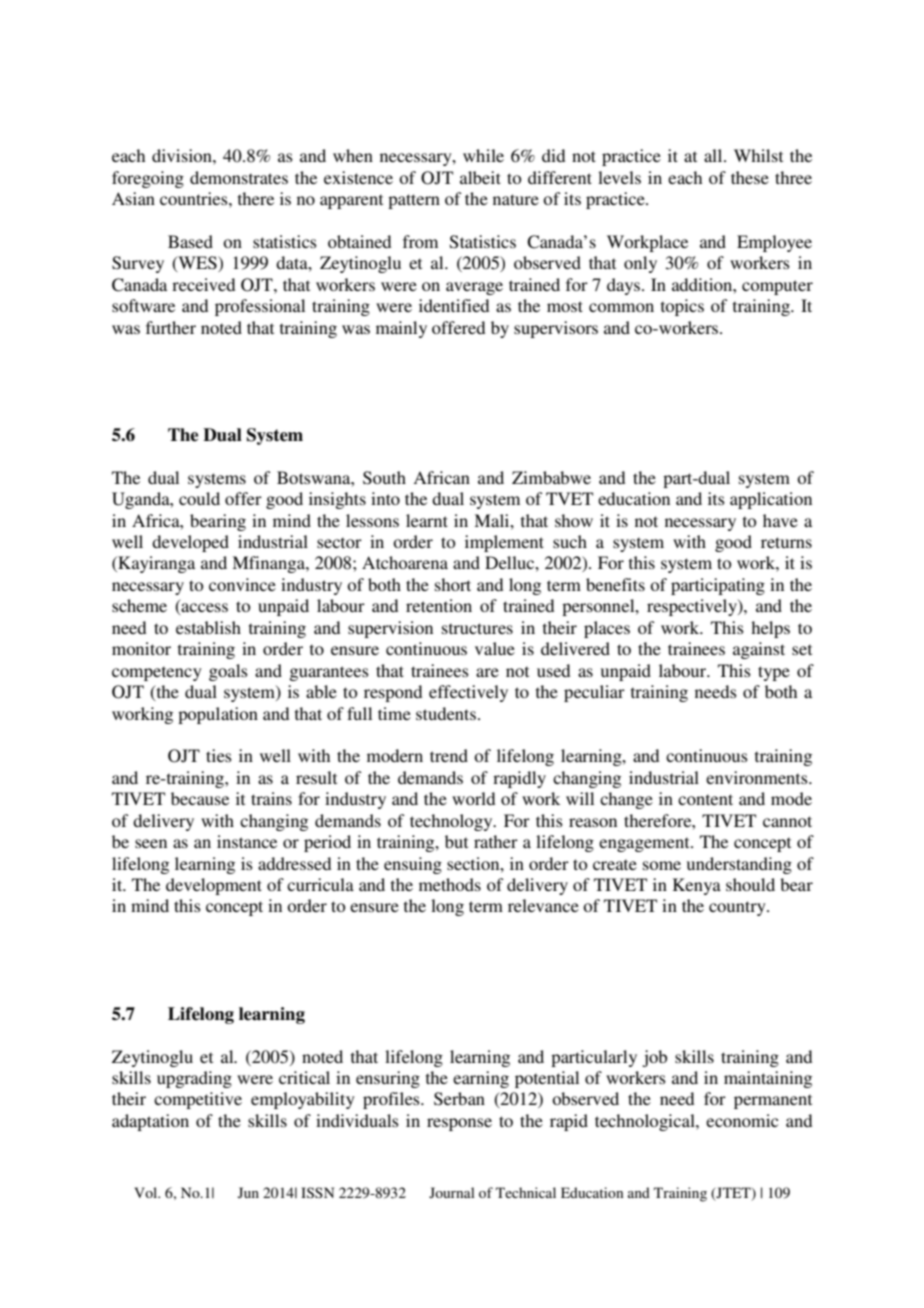  I want to click on Journal, so click(452, 1192).
